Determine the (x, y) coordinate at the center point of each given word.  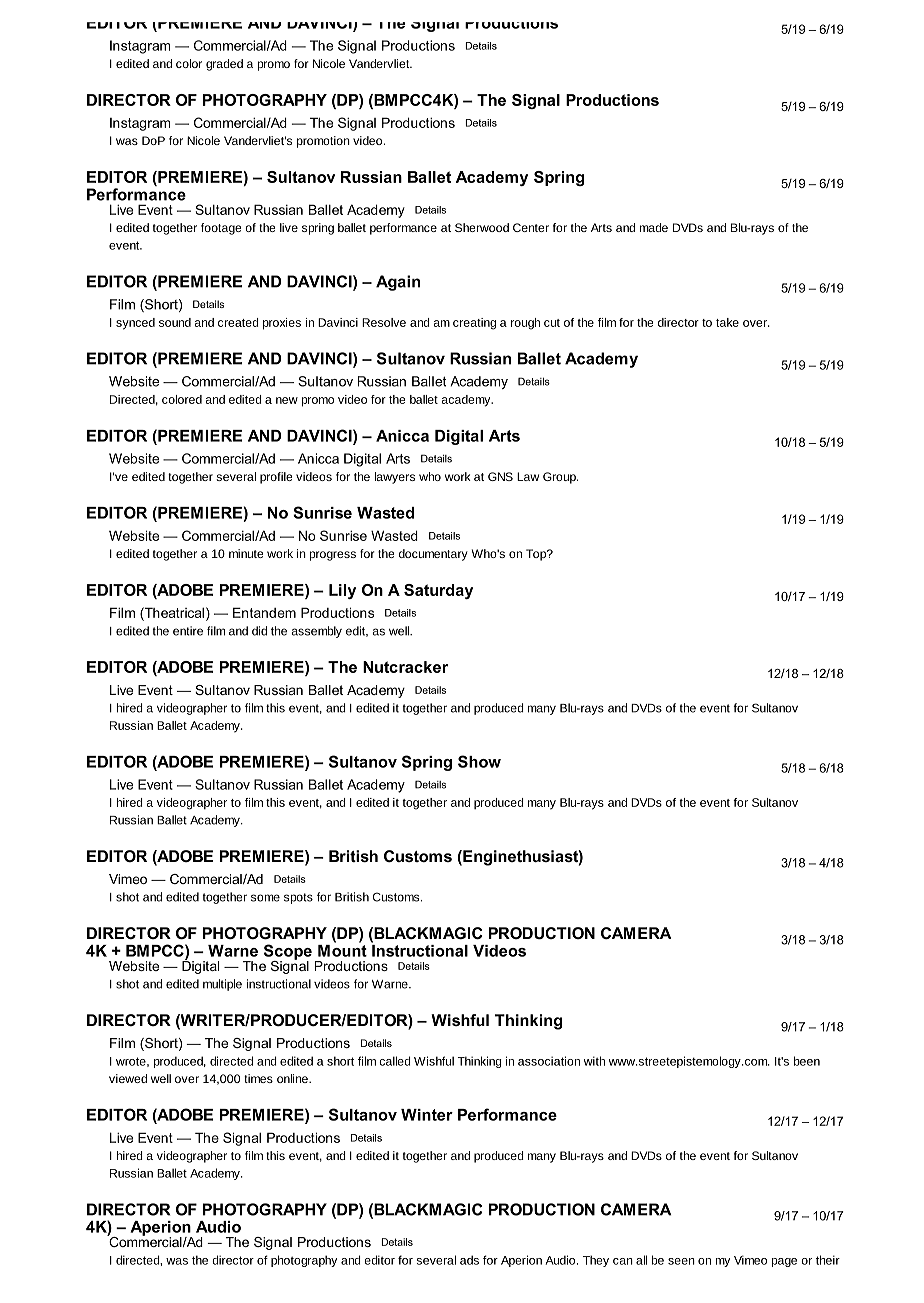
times (258, 1078)
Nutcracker (405, 667)
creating (474, 324)
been (807, 1061)
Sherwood (482, 227)
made (654, 227)
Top (537, 555)
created (238, 322)
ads (469, 1260)
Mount (342, 949)
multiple (222, 985)
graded (224, 65)
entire (188, 631)
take (727, 322)
